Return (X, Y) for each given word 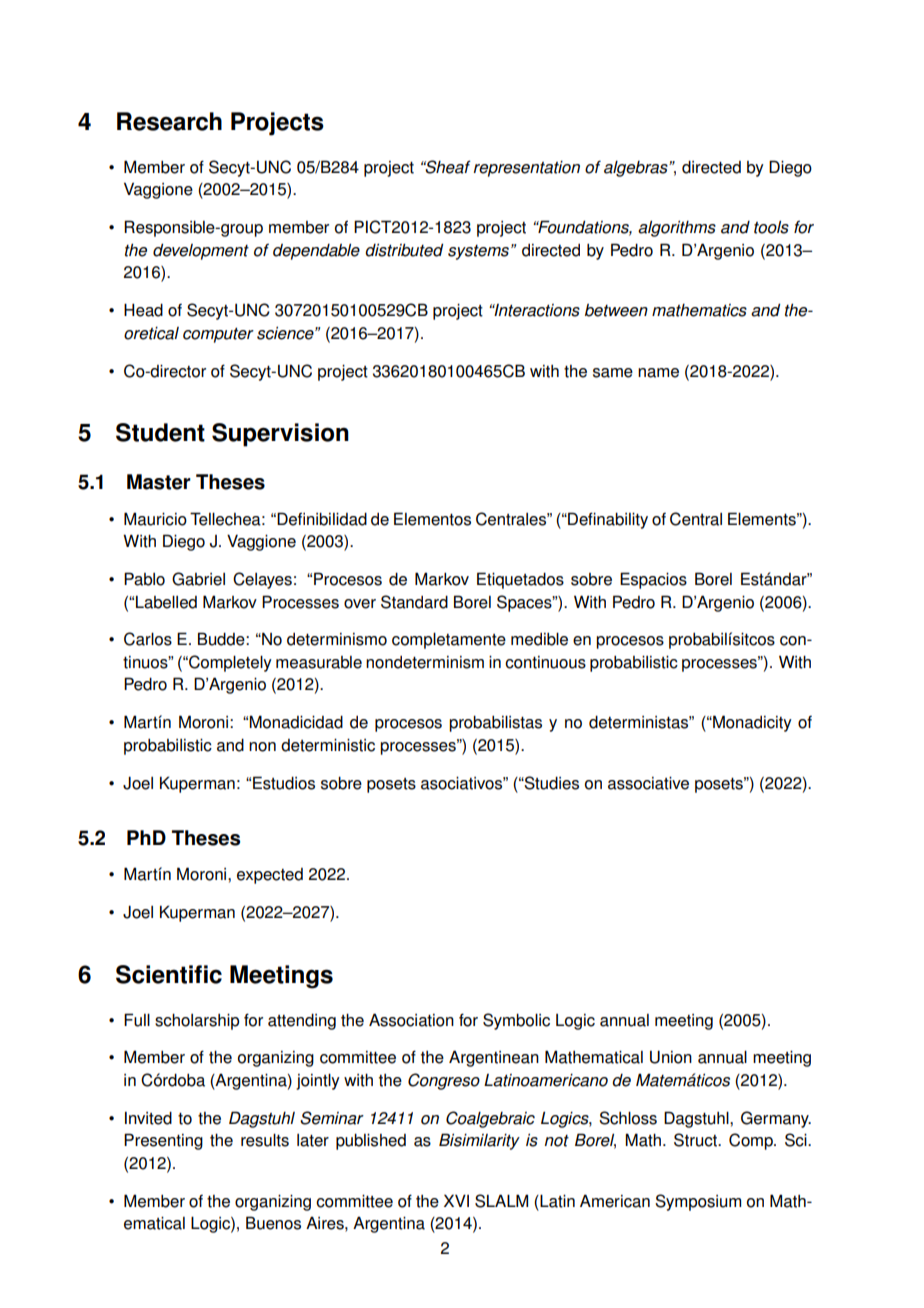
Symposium (698, 1202)
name (658, 373)
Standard (414, 602)
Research (169, 121)
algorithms (677, 228)
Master (159, 482)
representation (526, 169)
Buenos (273, 1223)
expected (270, 876)
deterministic (328, 745)
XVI (456, 1200)
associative (648, 783)
